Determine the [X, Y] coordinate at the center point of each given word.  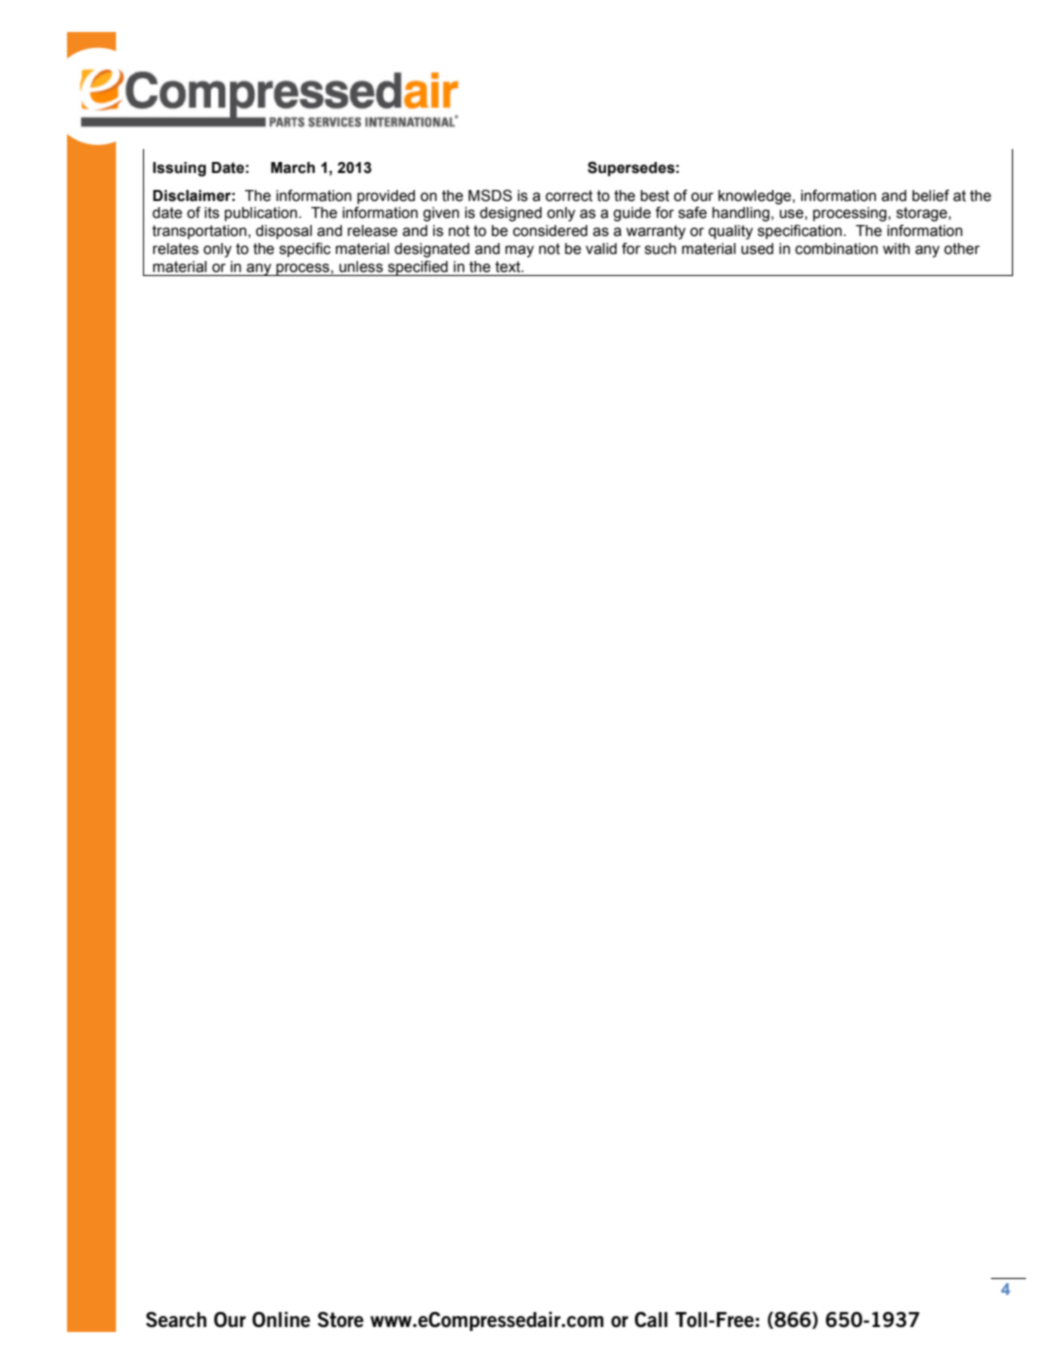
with [896, 249]
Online [281, 1320]
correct [569, 196]
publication [261, 214]
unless [361, 267]
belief [930, 195]
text [509, 267]
